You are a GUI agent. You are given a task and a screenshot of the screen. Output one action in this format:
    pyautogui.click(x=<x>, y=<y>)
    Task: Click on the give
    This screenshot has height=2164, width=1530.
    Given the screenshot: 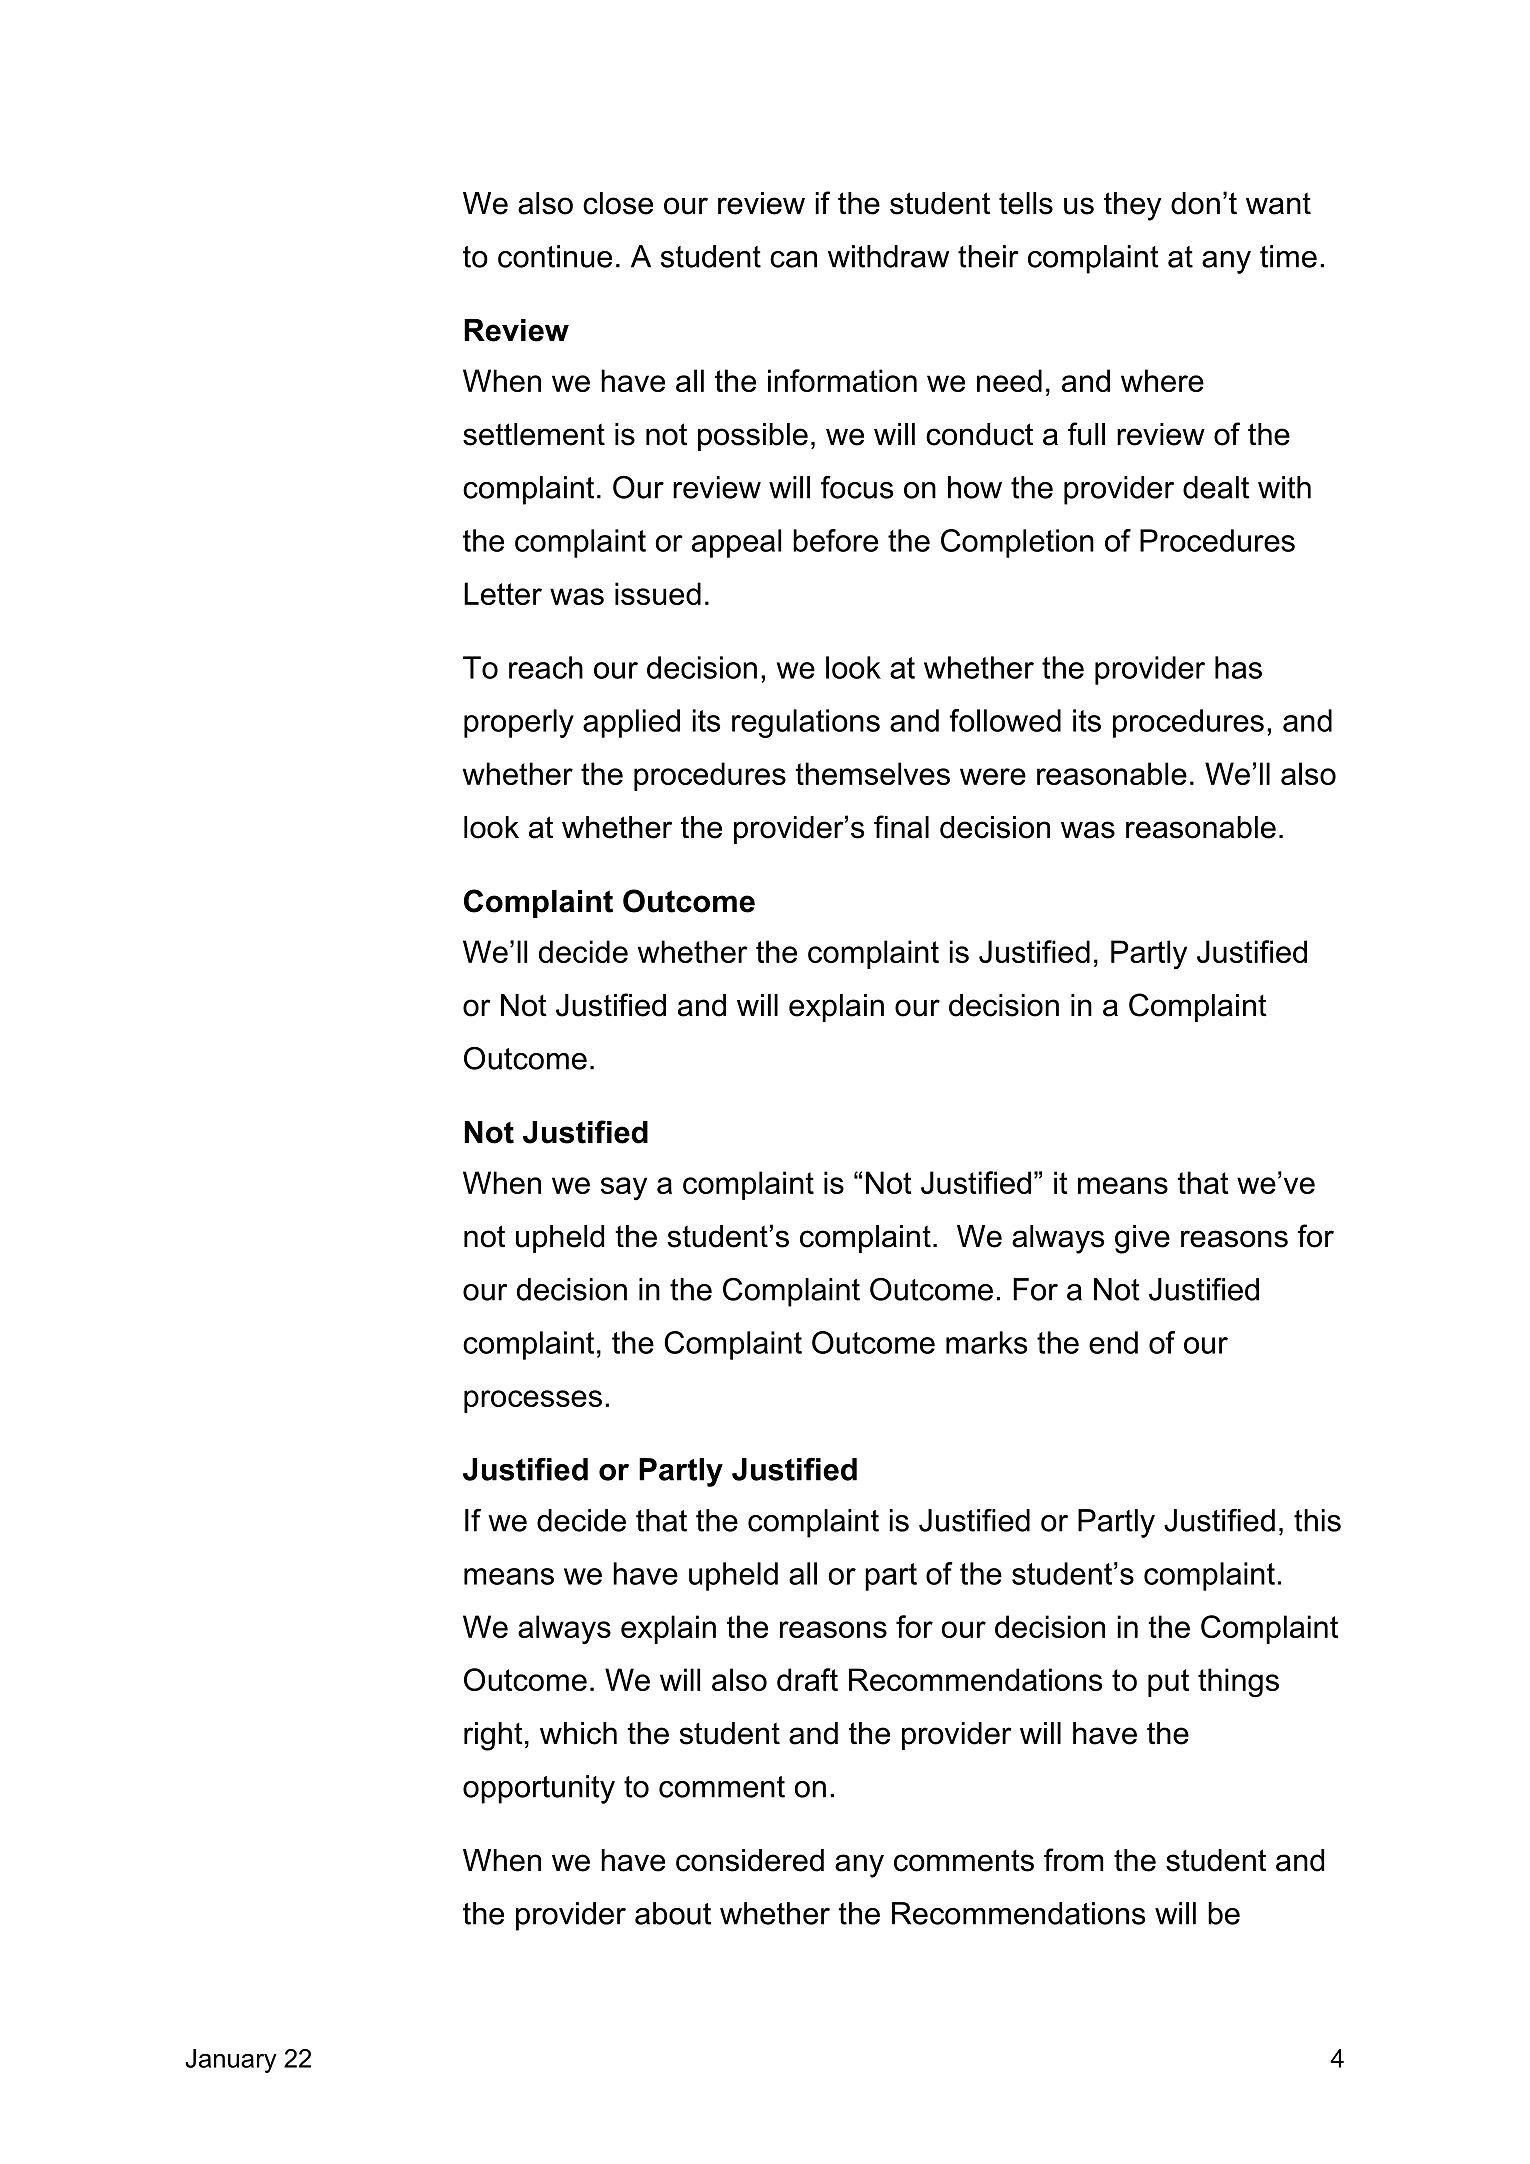 What is the action you would take?
    pyautogui.click(x=1142, y=1239)
